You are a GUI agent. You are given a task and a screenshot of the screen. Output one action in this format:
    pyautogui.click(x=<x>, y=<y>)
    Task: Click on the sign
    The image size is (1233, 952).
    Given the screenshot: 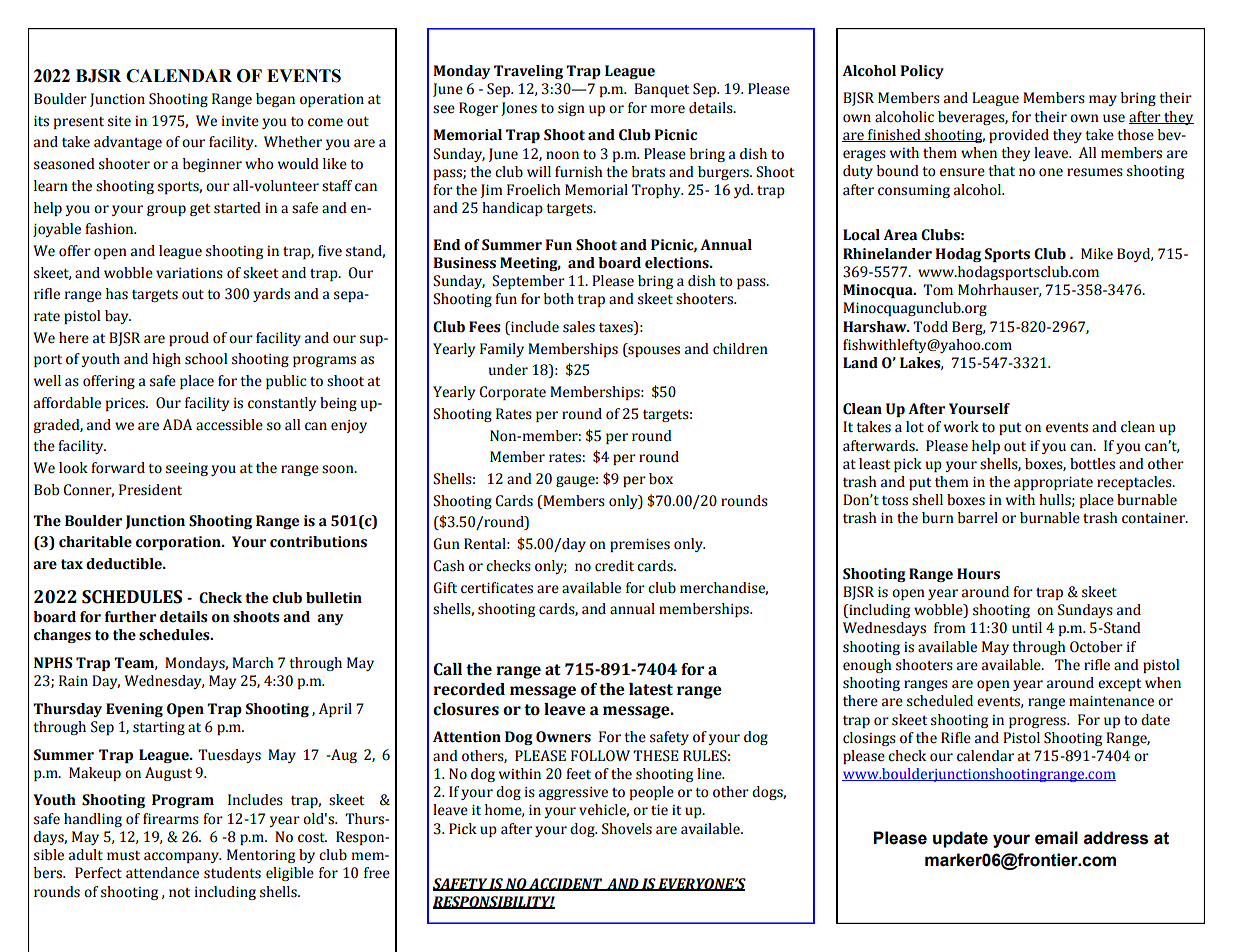 What is the action you would take?
    pyautogui.click(x=571, y=109)
